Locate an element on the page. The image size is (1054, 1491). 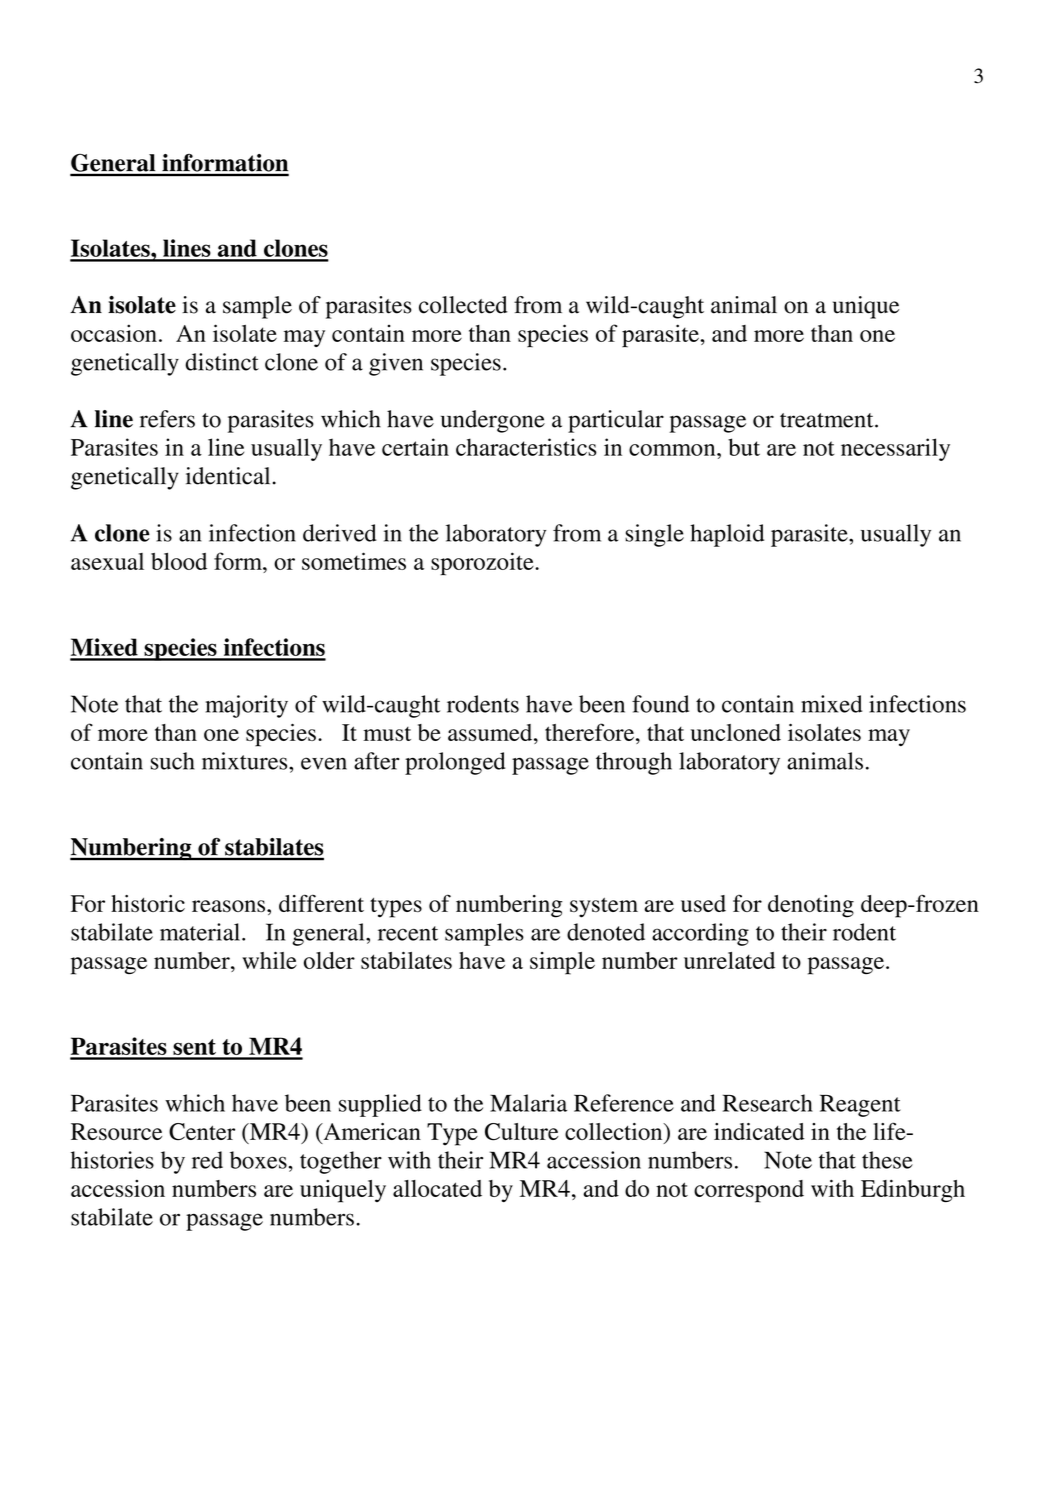
distinct is located at coordinates (222, 362).
